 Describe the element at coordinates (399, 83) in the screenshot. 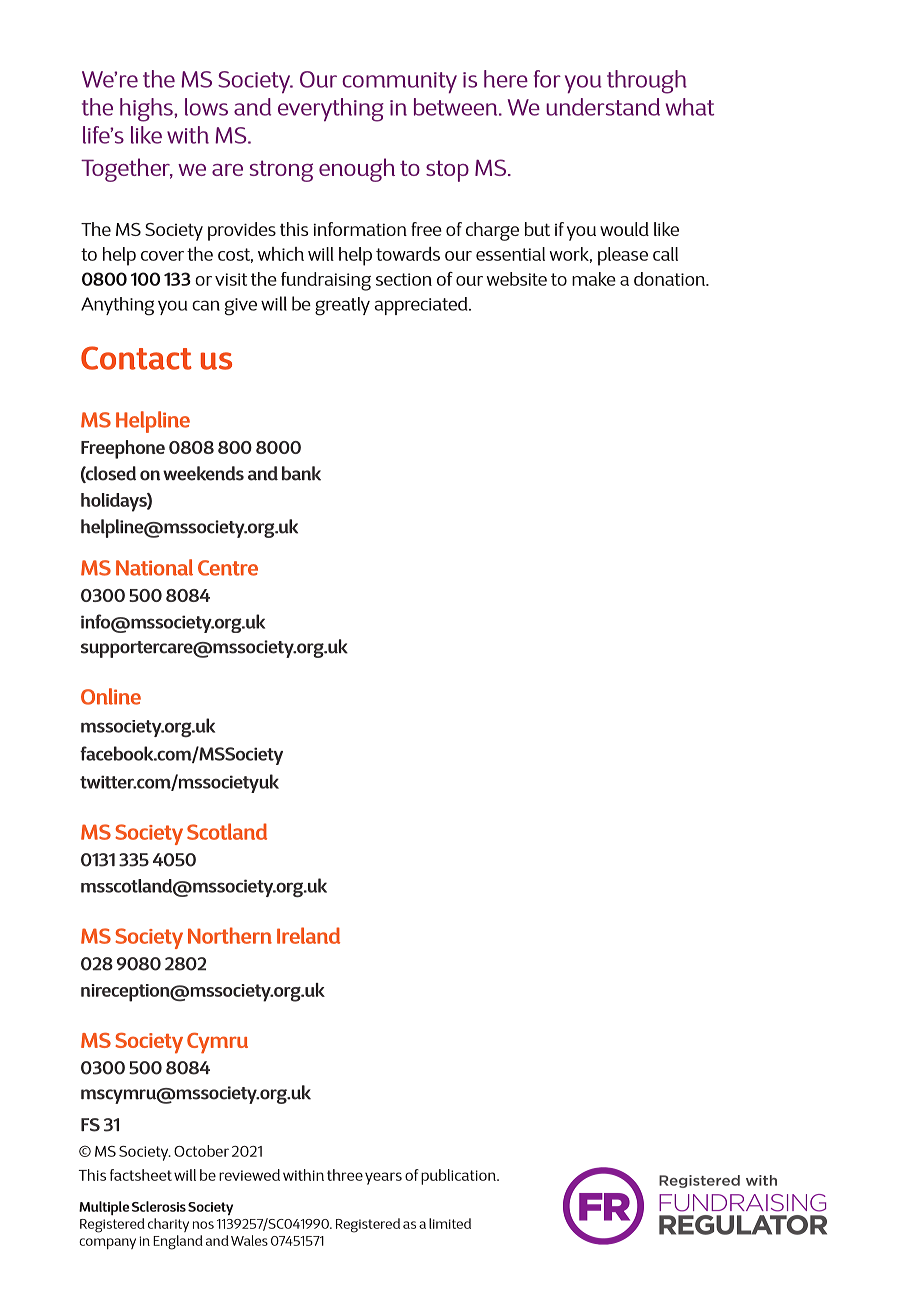

I see `community` at that location.
